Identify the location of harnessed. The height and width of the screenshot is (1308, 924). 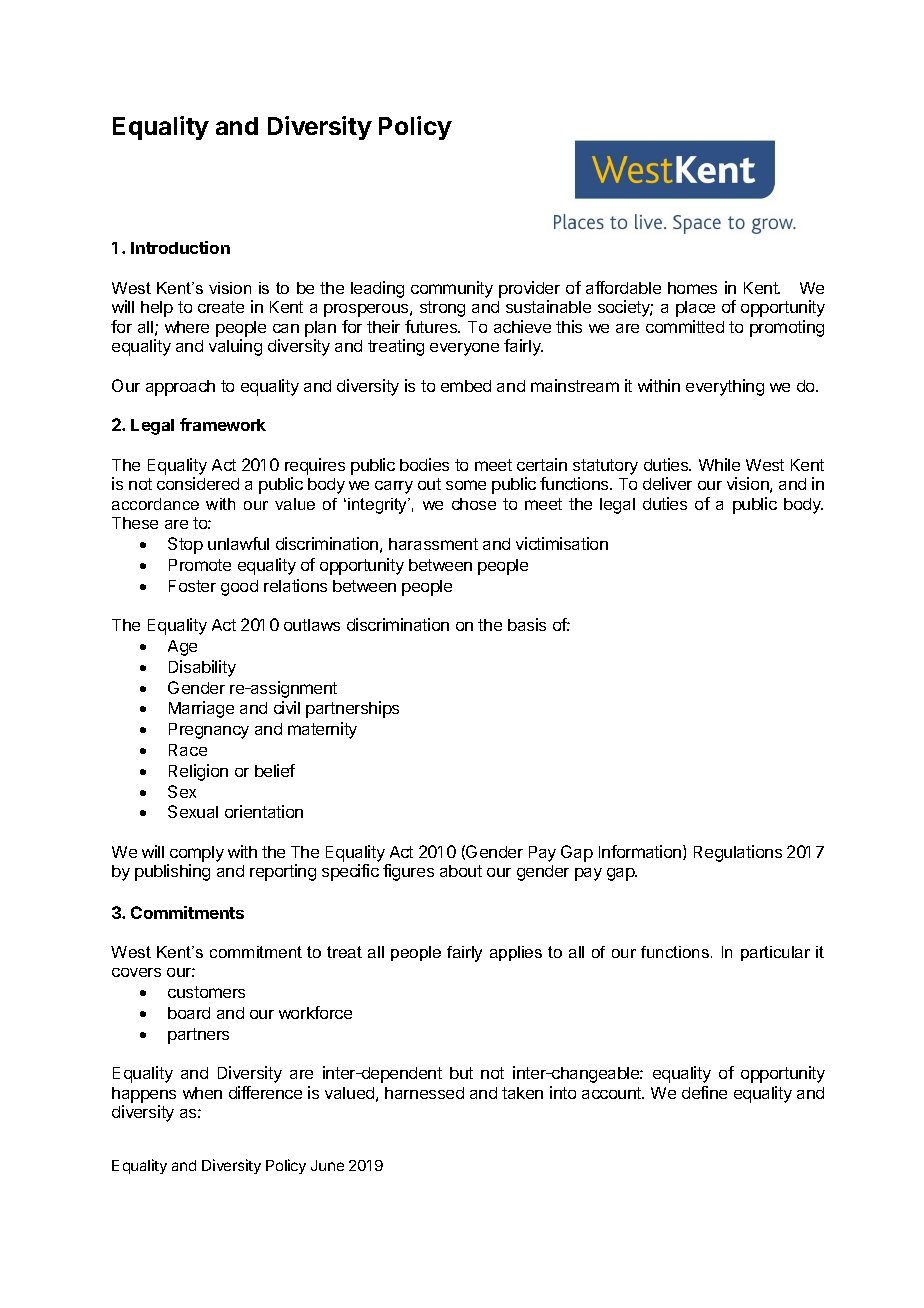
(424, 1093).
